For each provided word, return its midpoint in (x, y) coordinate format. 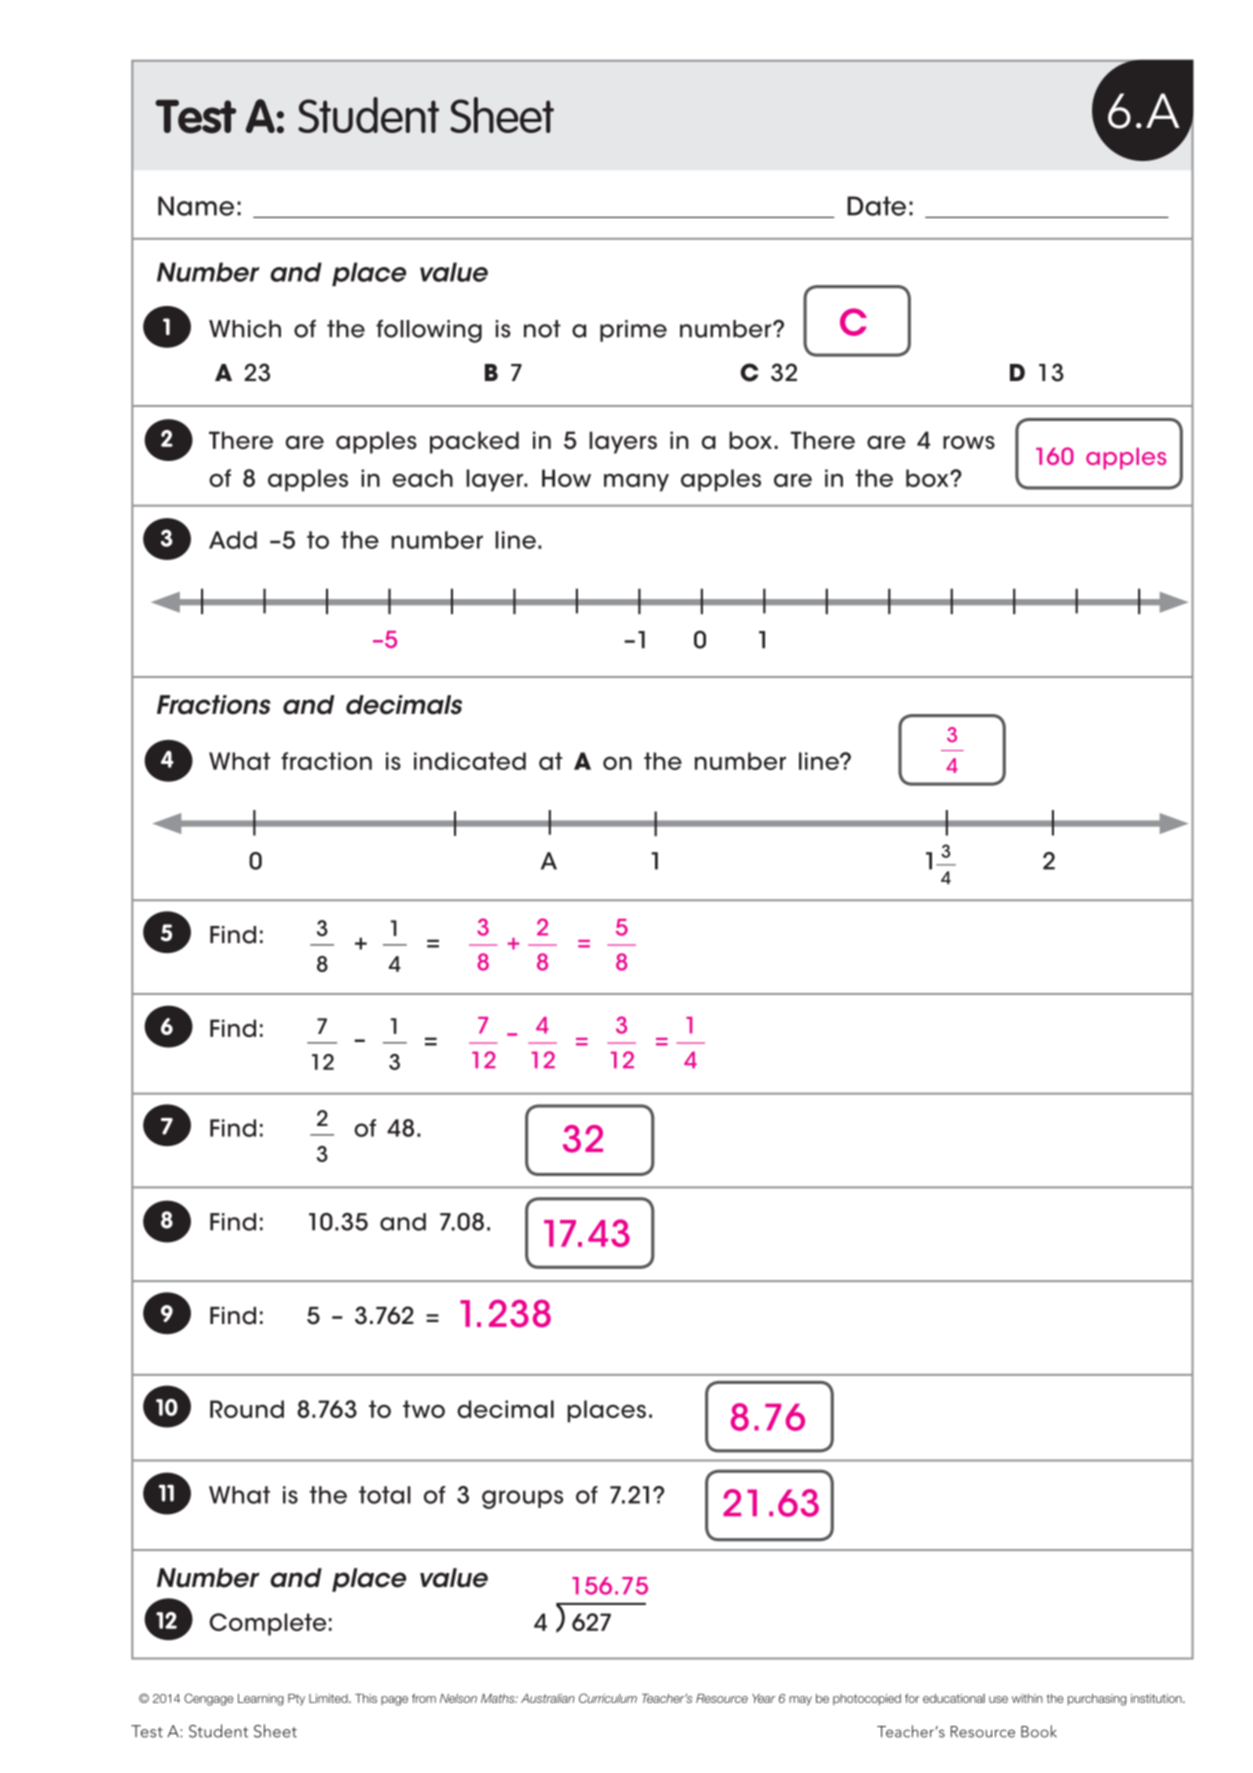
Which (245, 329)
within (1027, 1698)
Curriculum (608, 1698)
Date (876, 206)
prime (633, 331)
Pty (296, 1700)
